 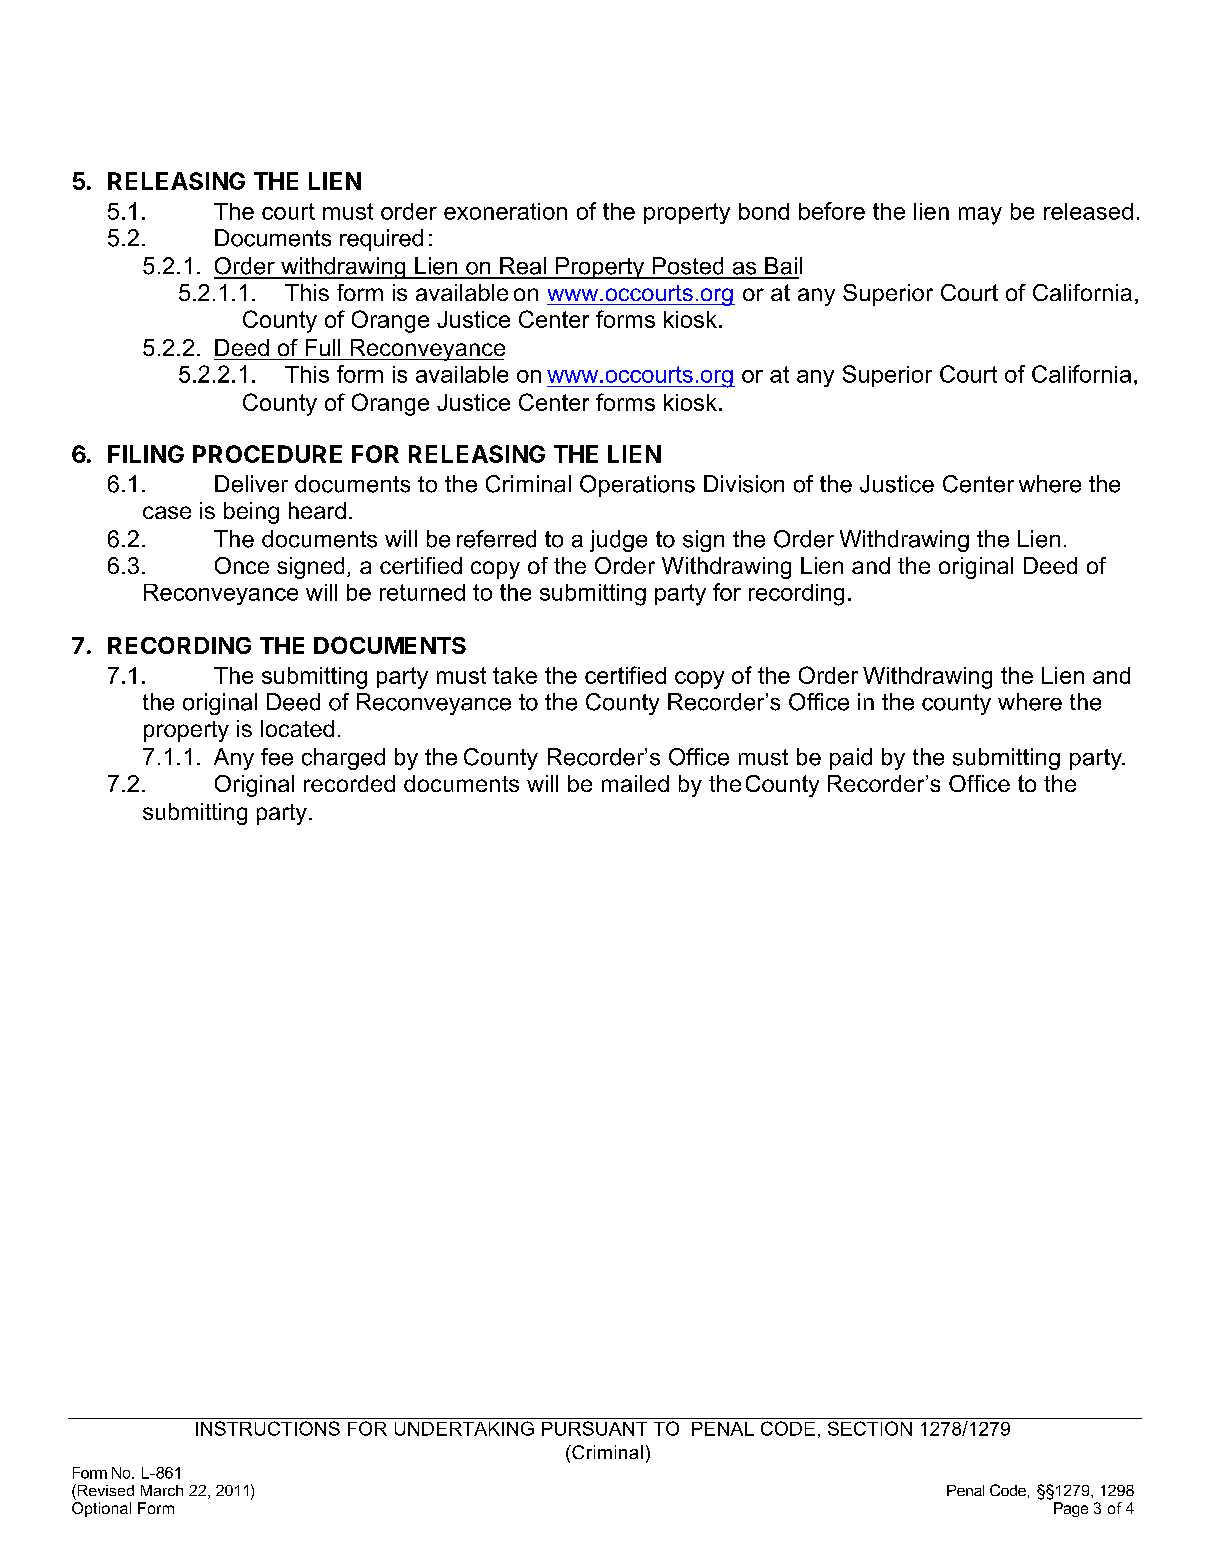 What do you see at coordinates (851, 759) in the image?
I see `paid` at bounding box center [851, 759].
